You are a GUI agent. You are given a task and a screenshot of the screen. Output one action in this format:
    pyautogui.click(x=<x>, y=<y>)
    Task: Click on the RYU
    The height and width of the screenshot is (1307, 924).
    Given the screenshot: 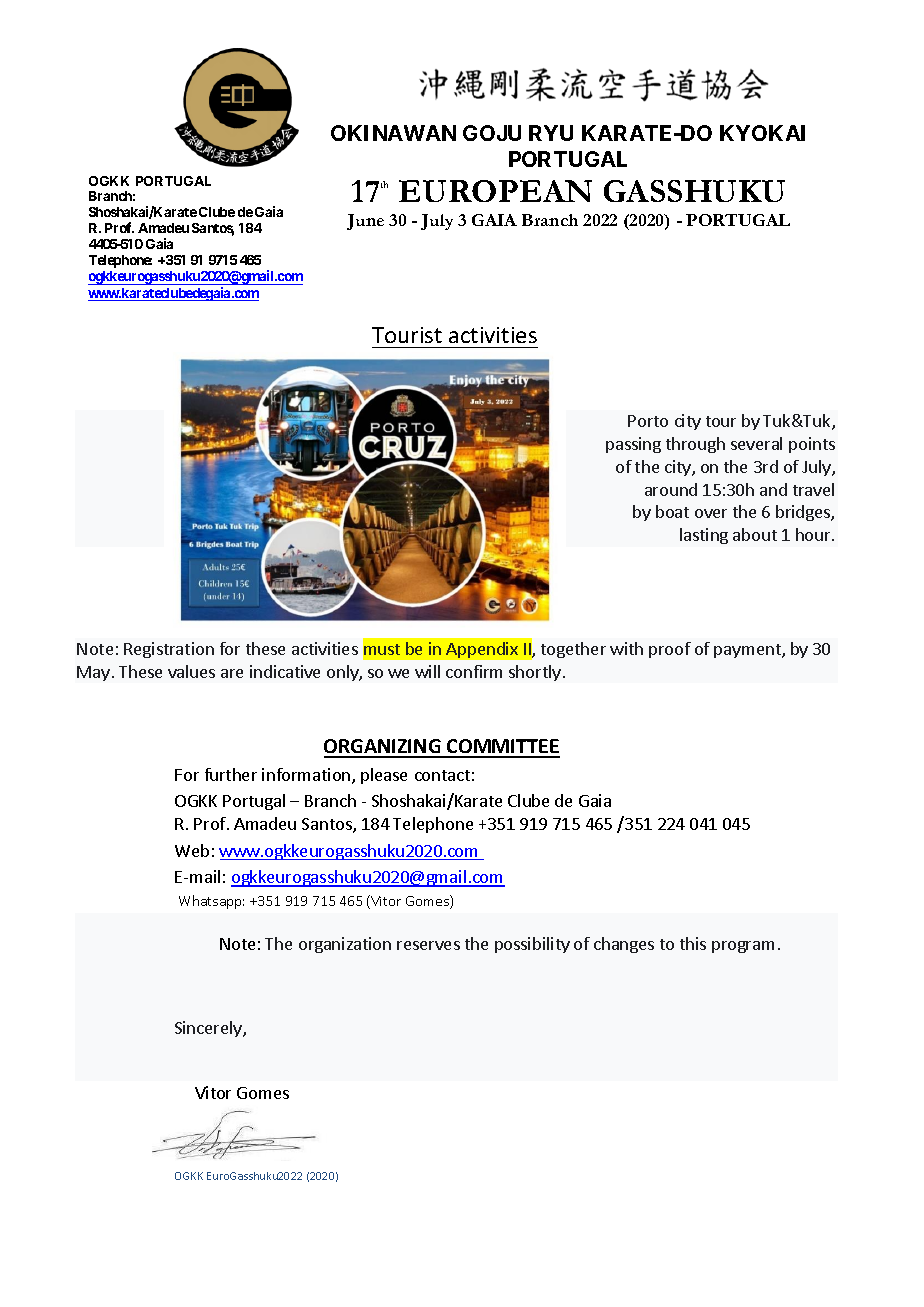 What is the action you would take?
    pyautogui.click(x=551, y=133)
